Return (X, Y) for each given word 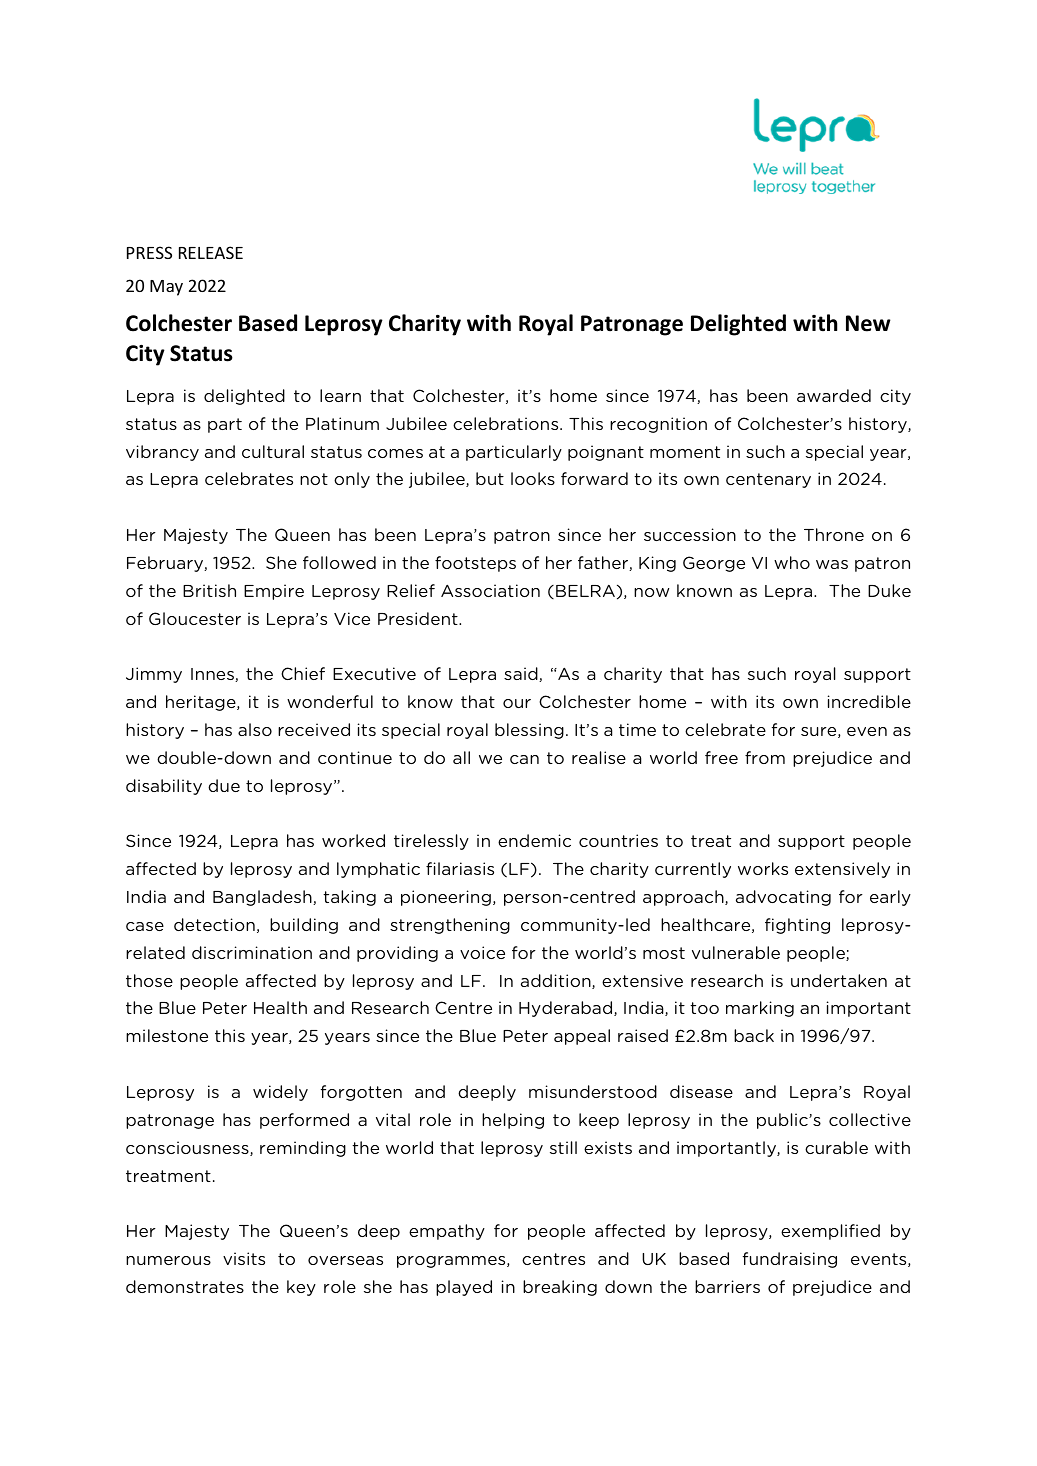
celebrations (507, 423)
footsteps (475, 564)
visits (244, 1258)
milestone (167, 1035)
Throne (834, 534)
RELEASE (211, 252)
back (754, 1035)
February (166, 564)
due (224, 785)
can (524, 759)
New (868, 323)
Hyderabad (567, 1009)
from (765, 757)
